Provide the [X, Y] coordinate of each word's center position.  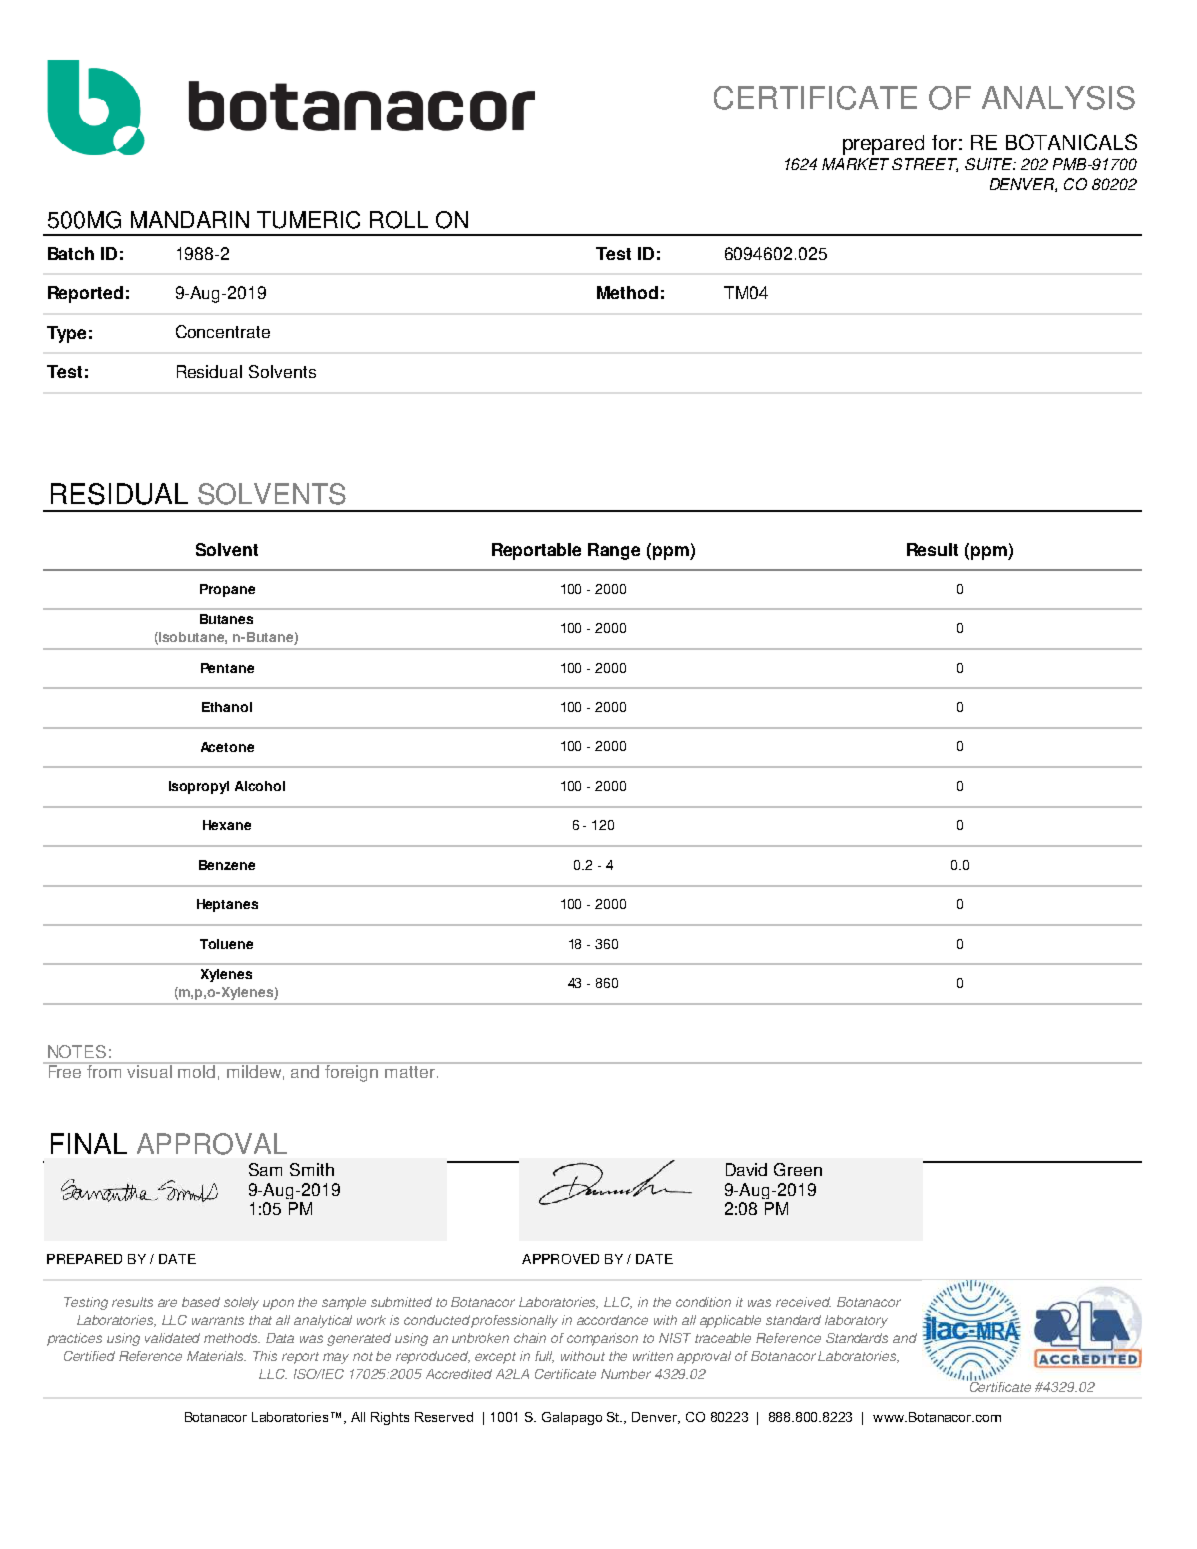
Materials [216, 1356]
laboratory [856, 1321]
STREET [925, 165]
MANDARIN [190, 219]
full [544, 1357]
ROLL [399, 220]
